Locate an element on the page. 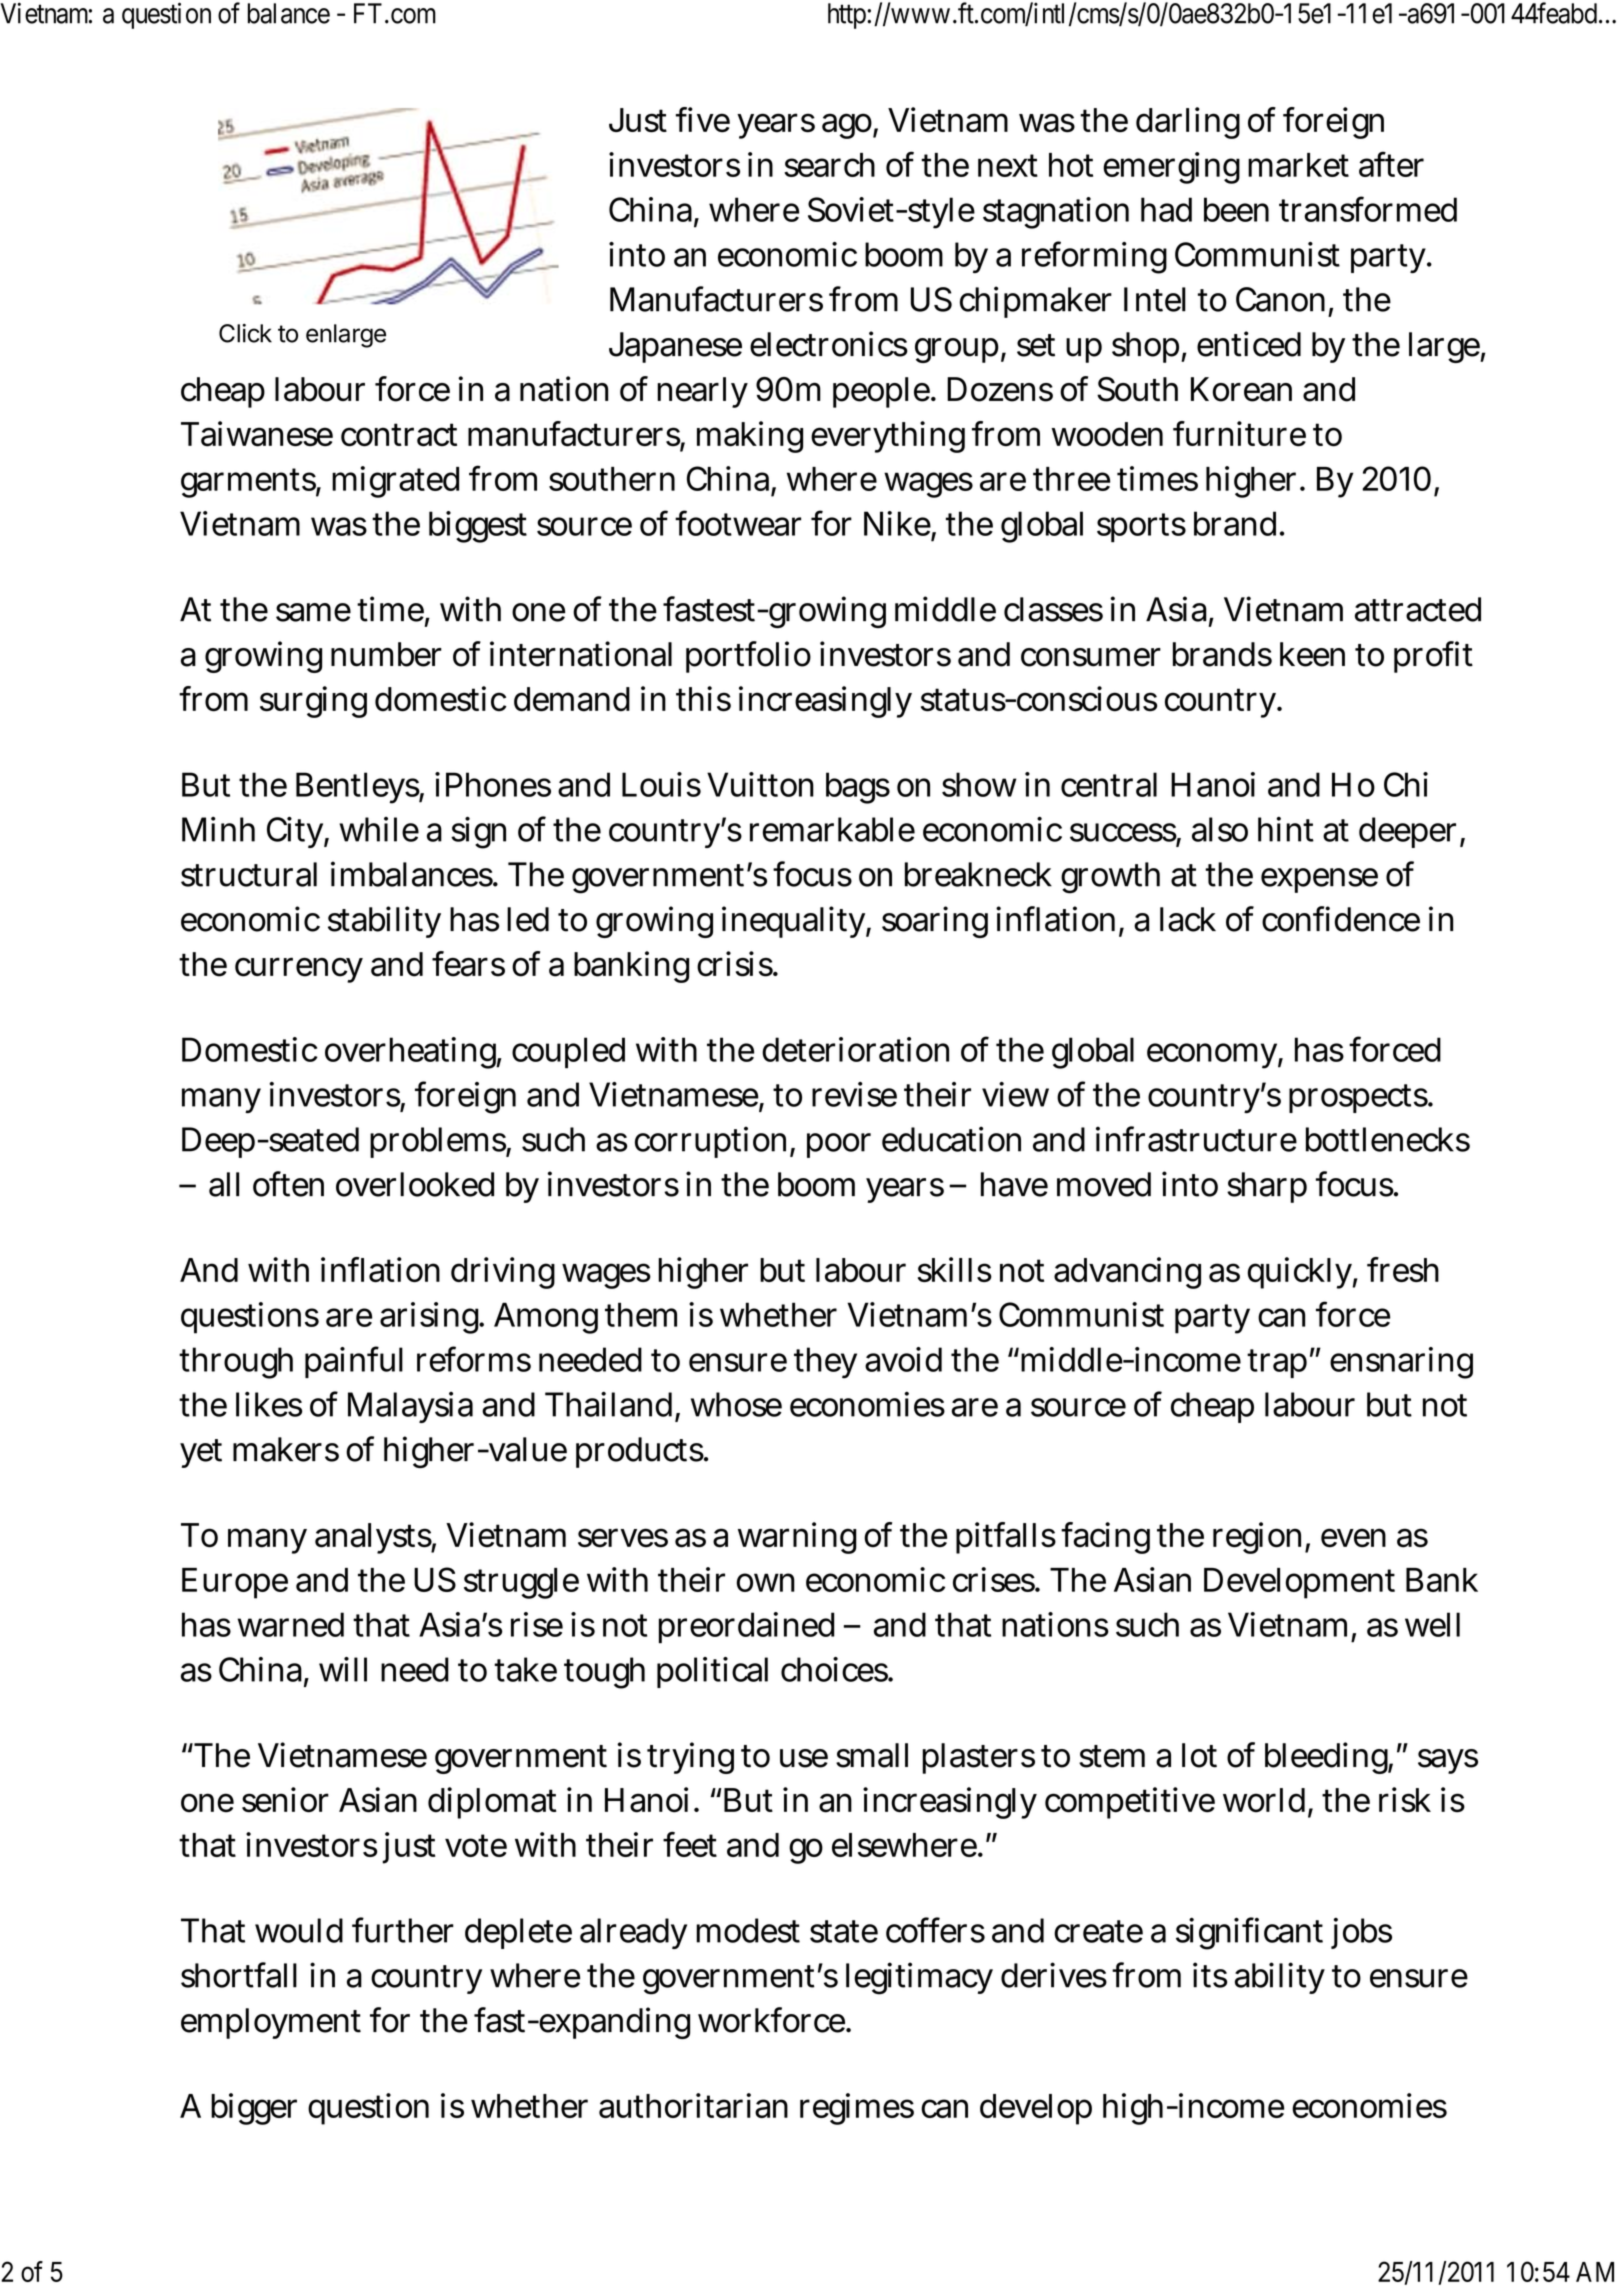 The width and height of the page is (1618, 2289). they is located at coordinates (825, 1363).
